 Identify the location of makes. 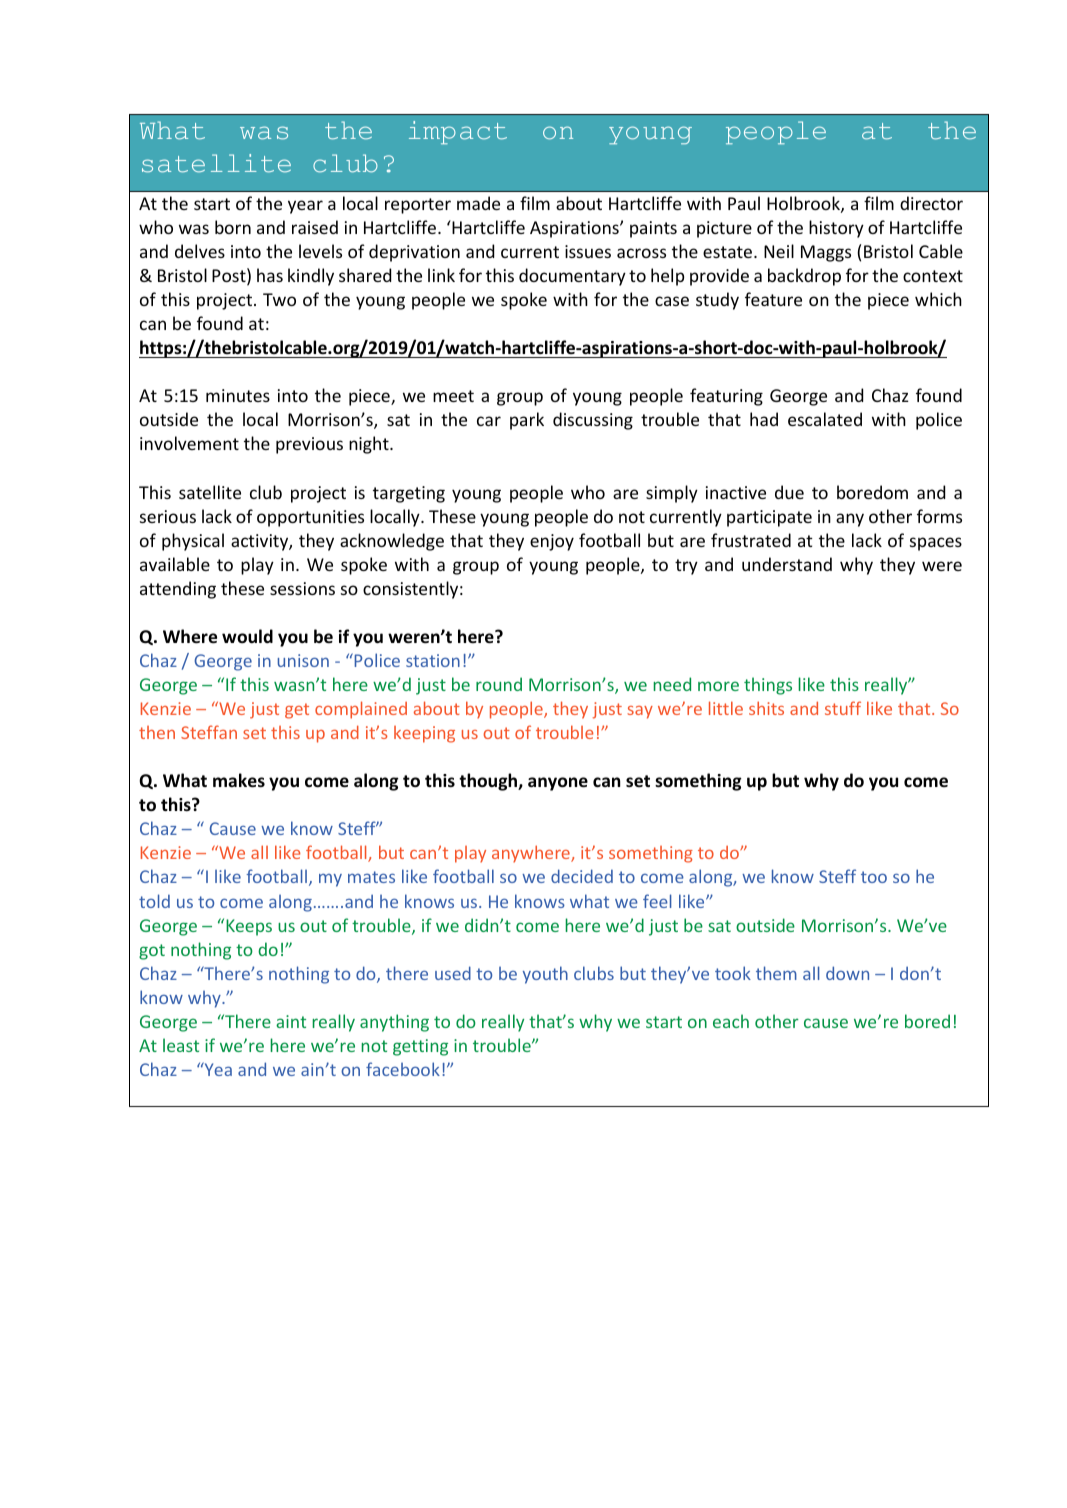
(239, 780).
